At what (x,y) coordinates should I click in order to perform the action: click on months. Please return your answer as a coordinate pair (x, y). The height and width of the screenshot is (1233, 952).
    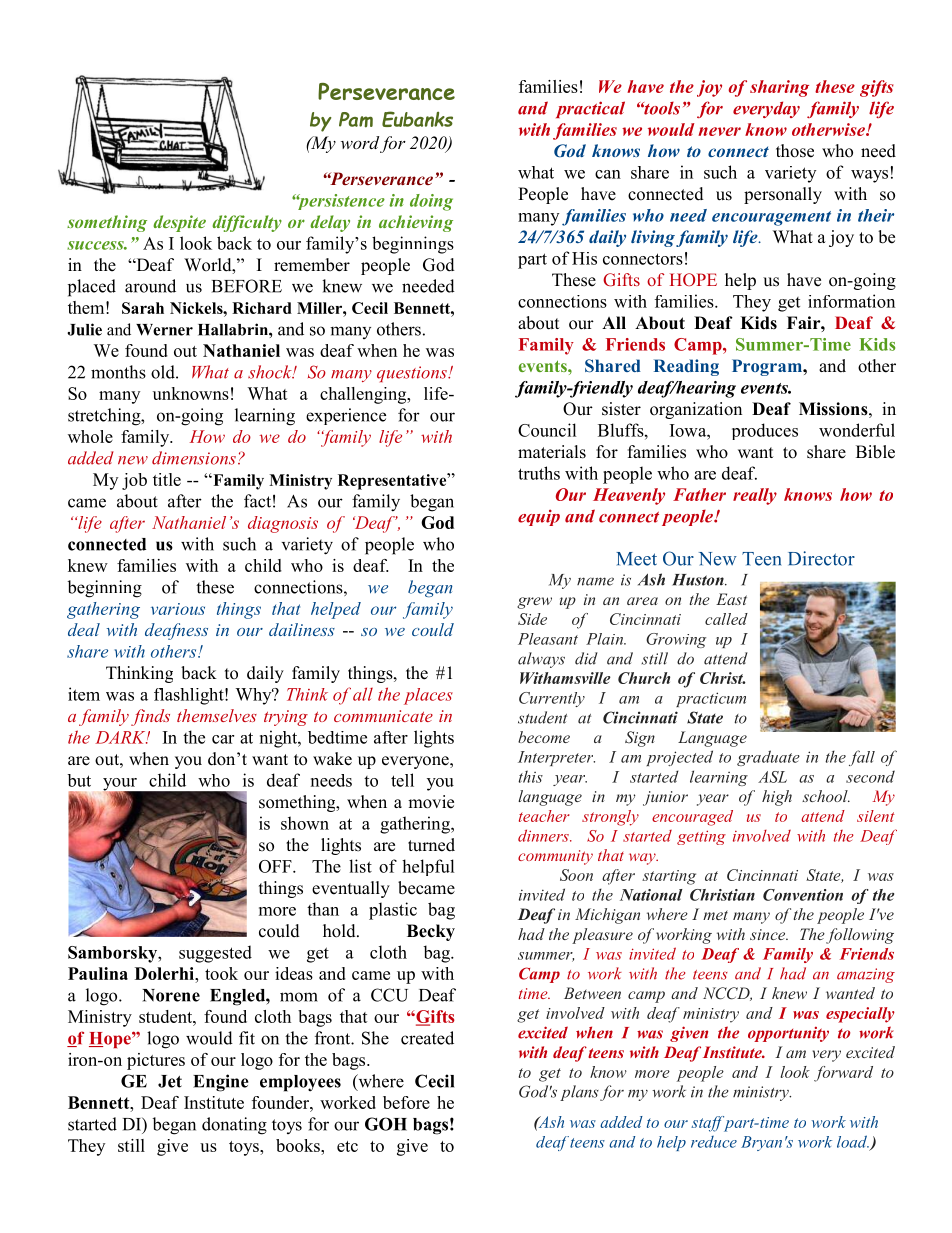
    Looking at the image, I should click on (118, 372).
